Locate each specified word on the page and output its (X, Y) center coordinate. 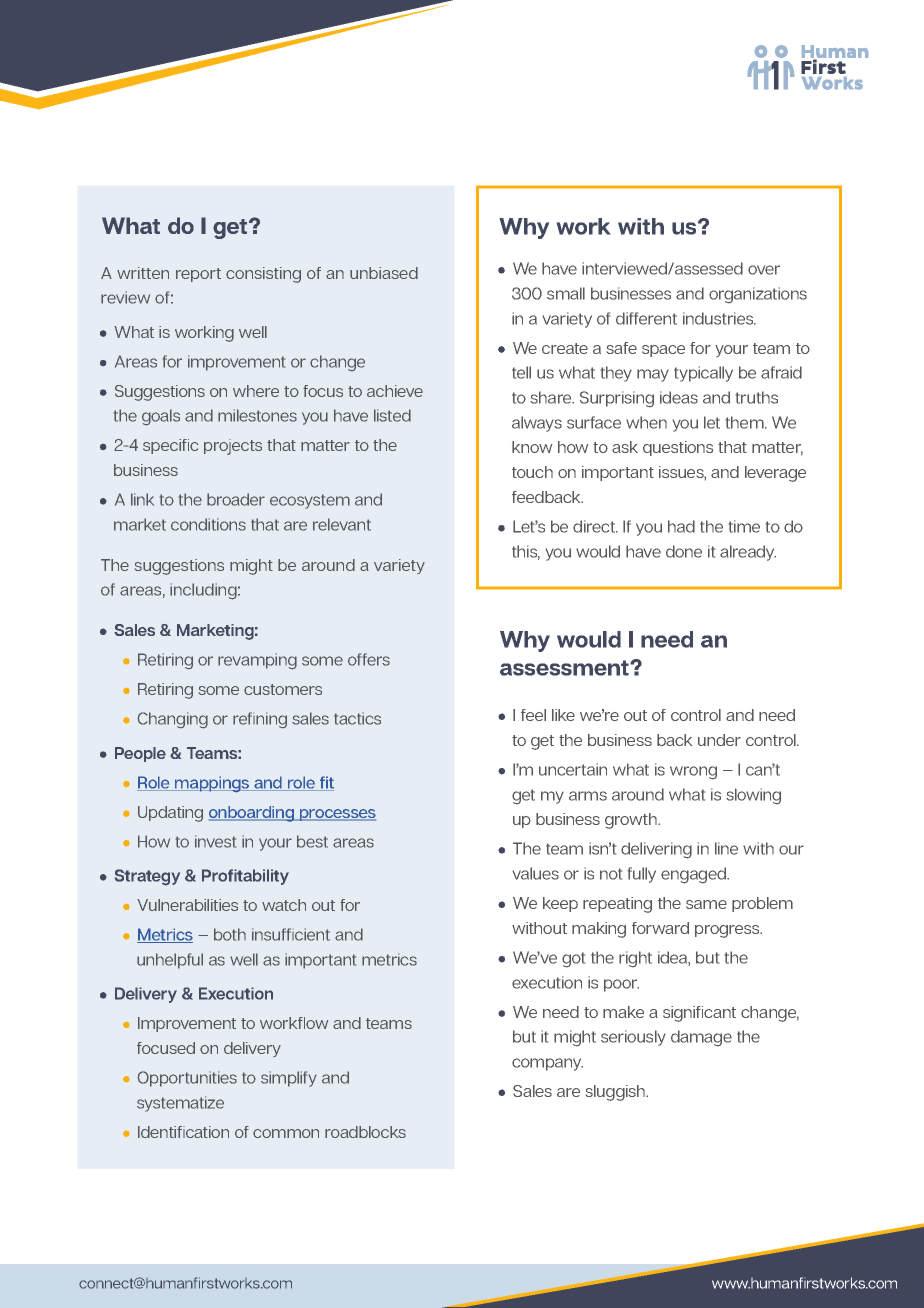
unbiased (384, 273)
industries (719, 318)
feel (533, 715)
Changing (172, 720)
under (719, 740)
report (198, 275)
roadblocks (365, 1132)
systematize (180, 1104)
